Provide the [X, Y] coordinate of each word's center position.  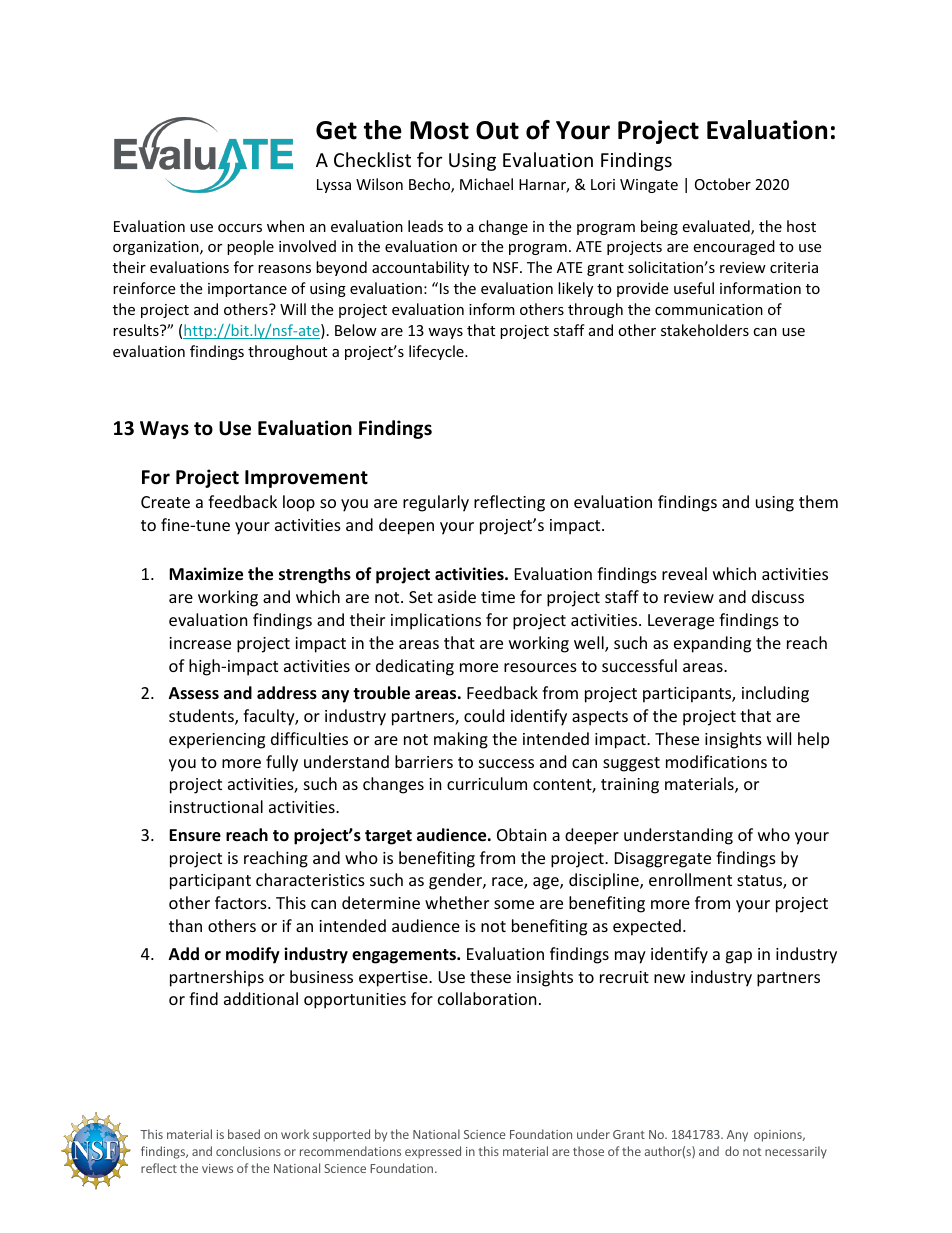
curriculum [487, 783]
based [244, 1134]
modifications [716, 761]
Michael [486, 184]
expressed [433, 1152]
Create [165, 502]
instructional [216, 806]
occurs [240, 228]
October [723, 184]
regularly [436, 503]
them [818, 501]
